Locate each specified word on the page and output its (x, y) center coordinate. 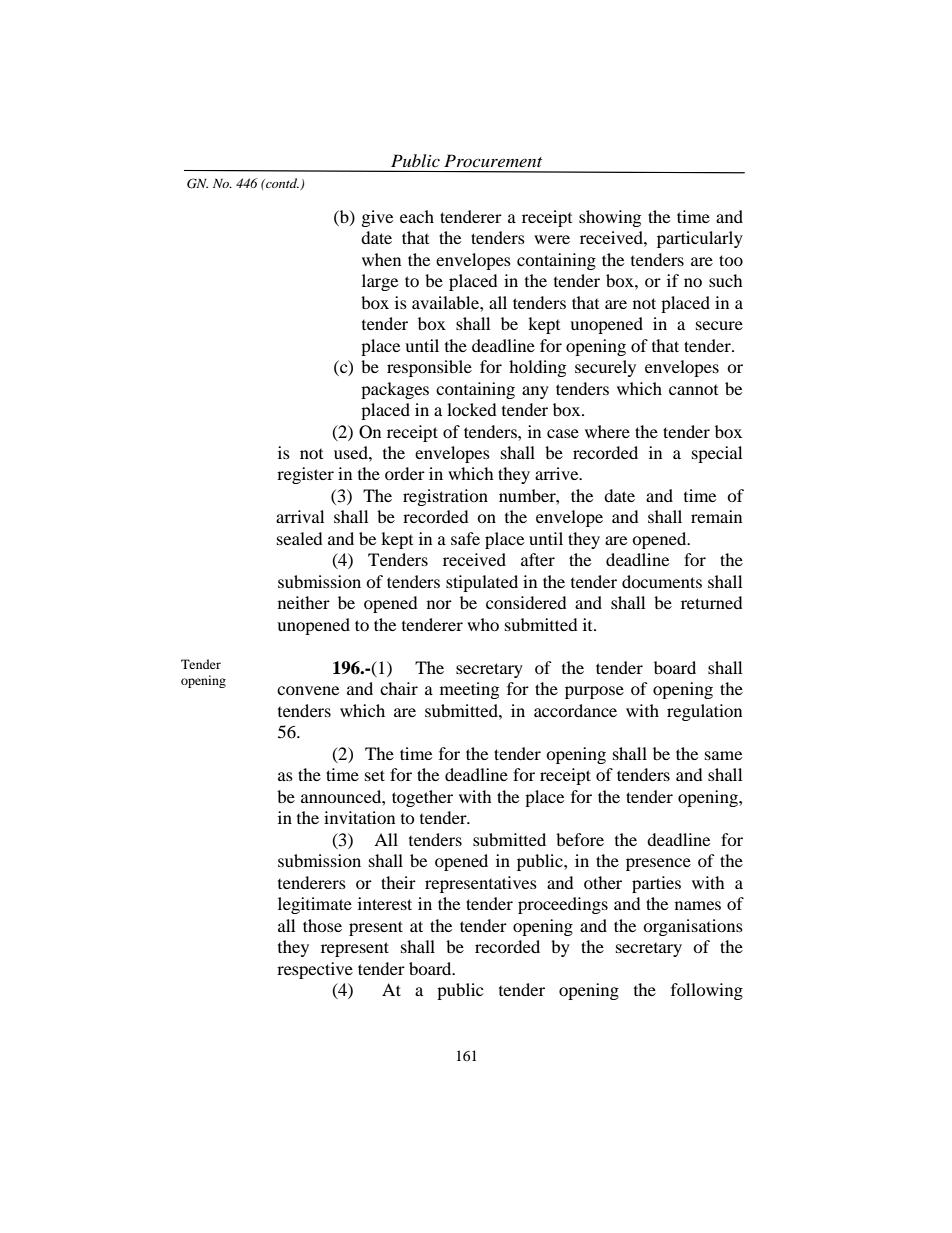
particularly (700, 239)
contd (281, 183)
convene (308, 690)
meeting (469, 690)
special (717, 454)
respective (315, 970)
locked (472, 409)
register (305, 475)
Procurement (493, 160)
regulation (704, 712)
